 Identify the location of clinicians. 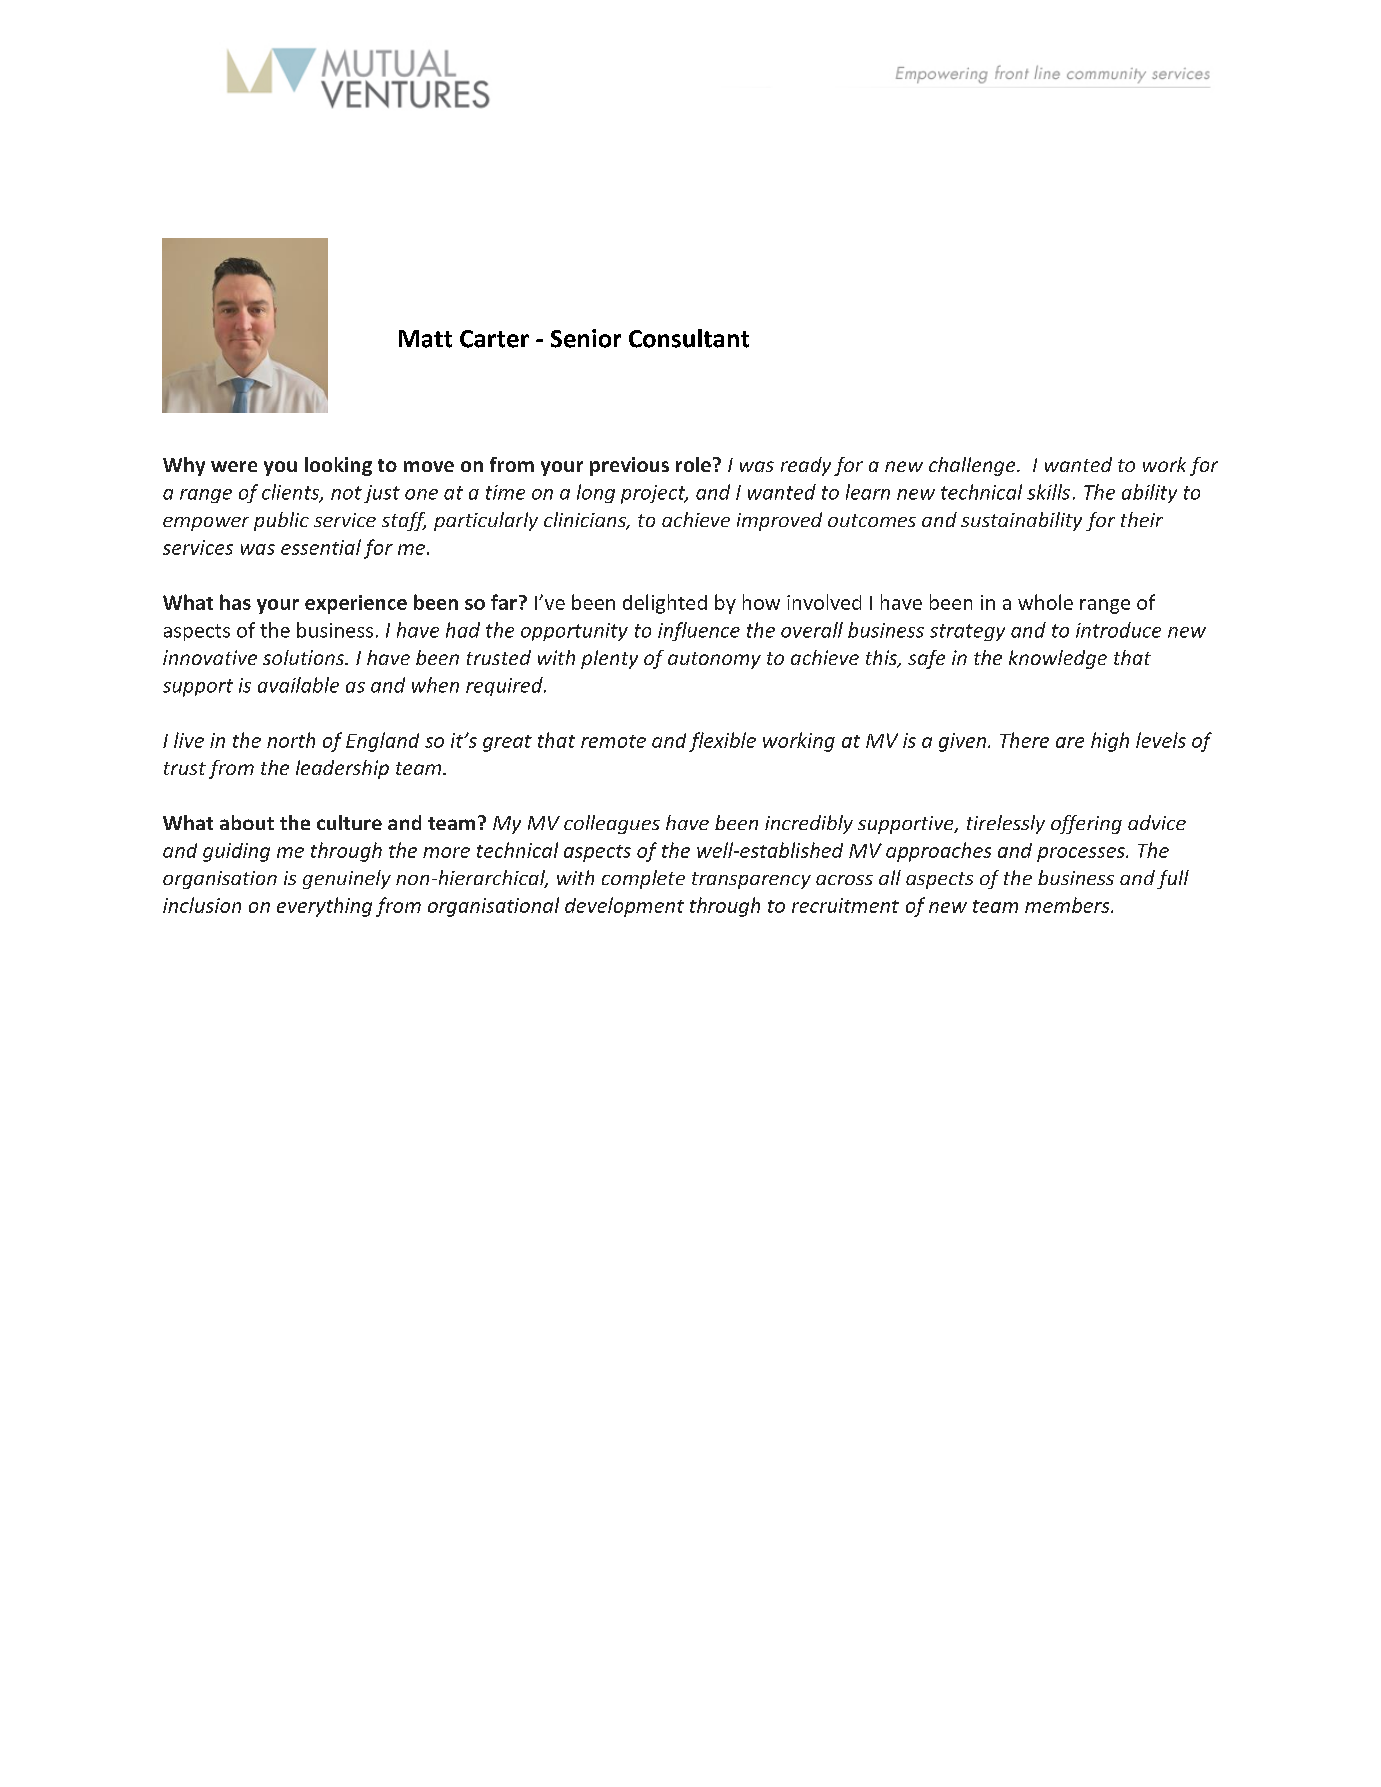
(586, 521).
